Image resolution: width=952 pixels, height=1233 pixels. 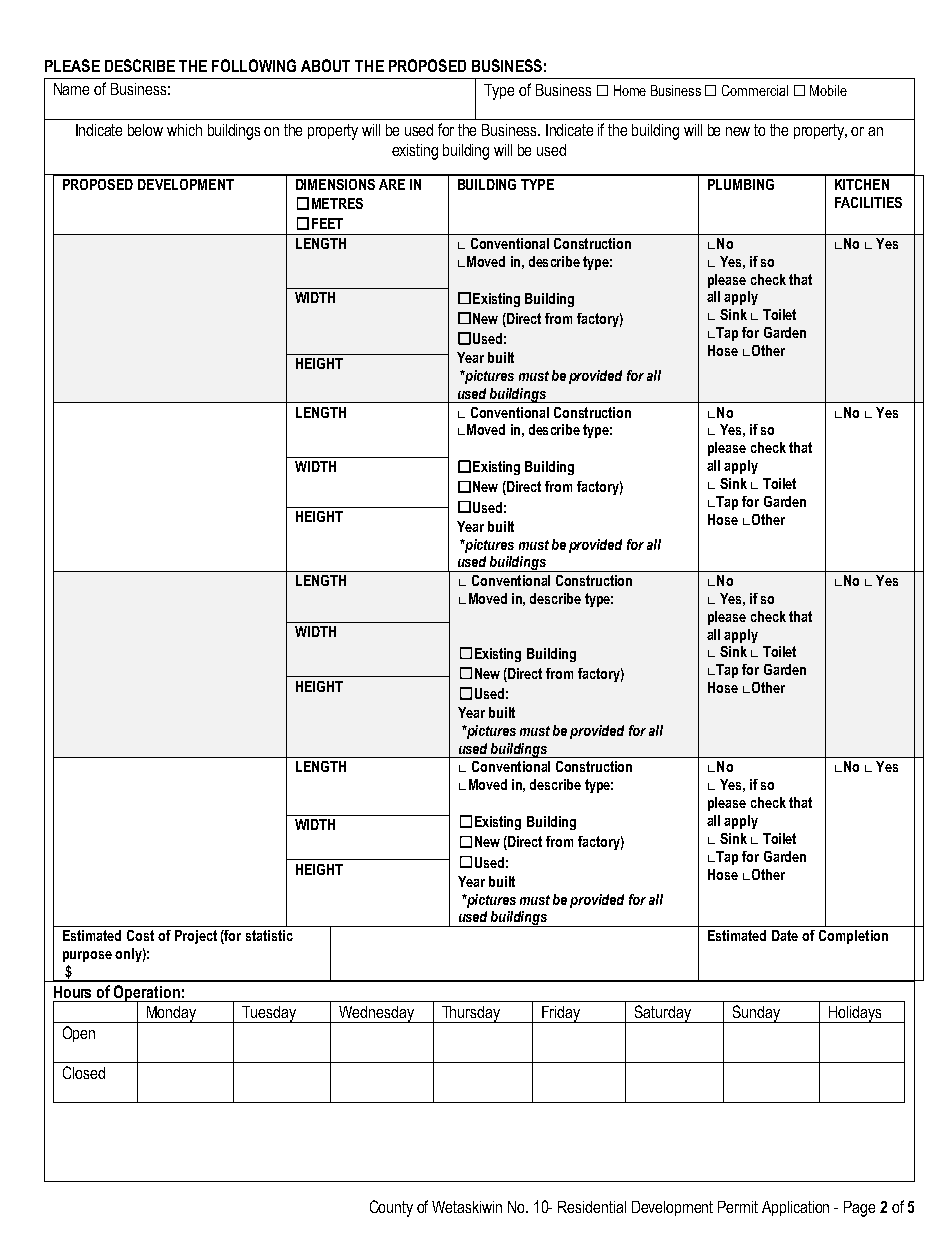 I want to click on ABOUT, so click(x=325, y=65).
